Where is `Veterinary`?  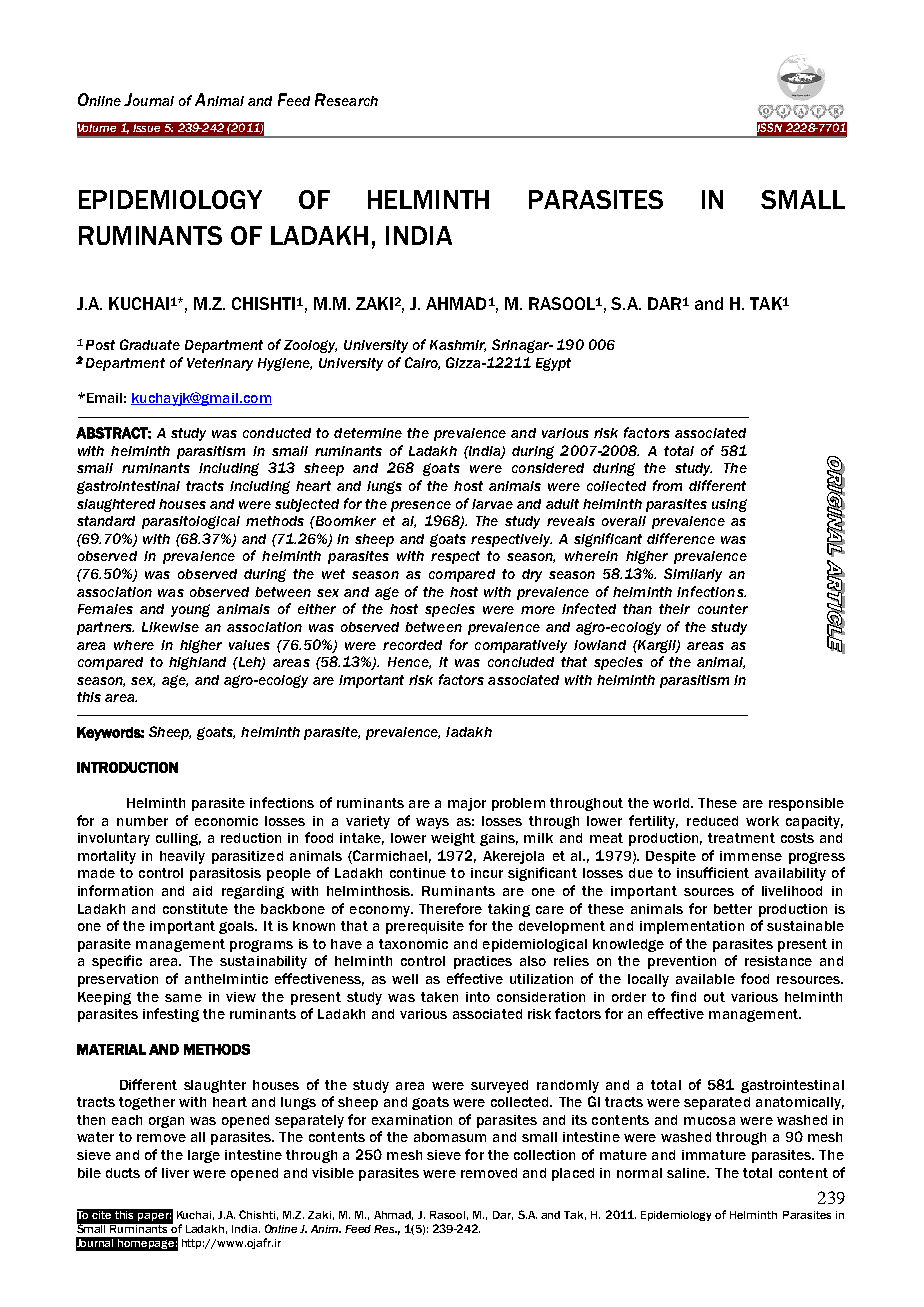 Veterinary is located at coordinates (220, 364).
